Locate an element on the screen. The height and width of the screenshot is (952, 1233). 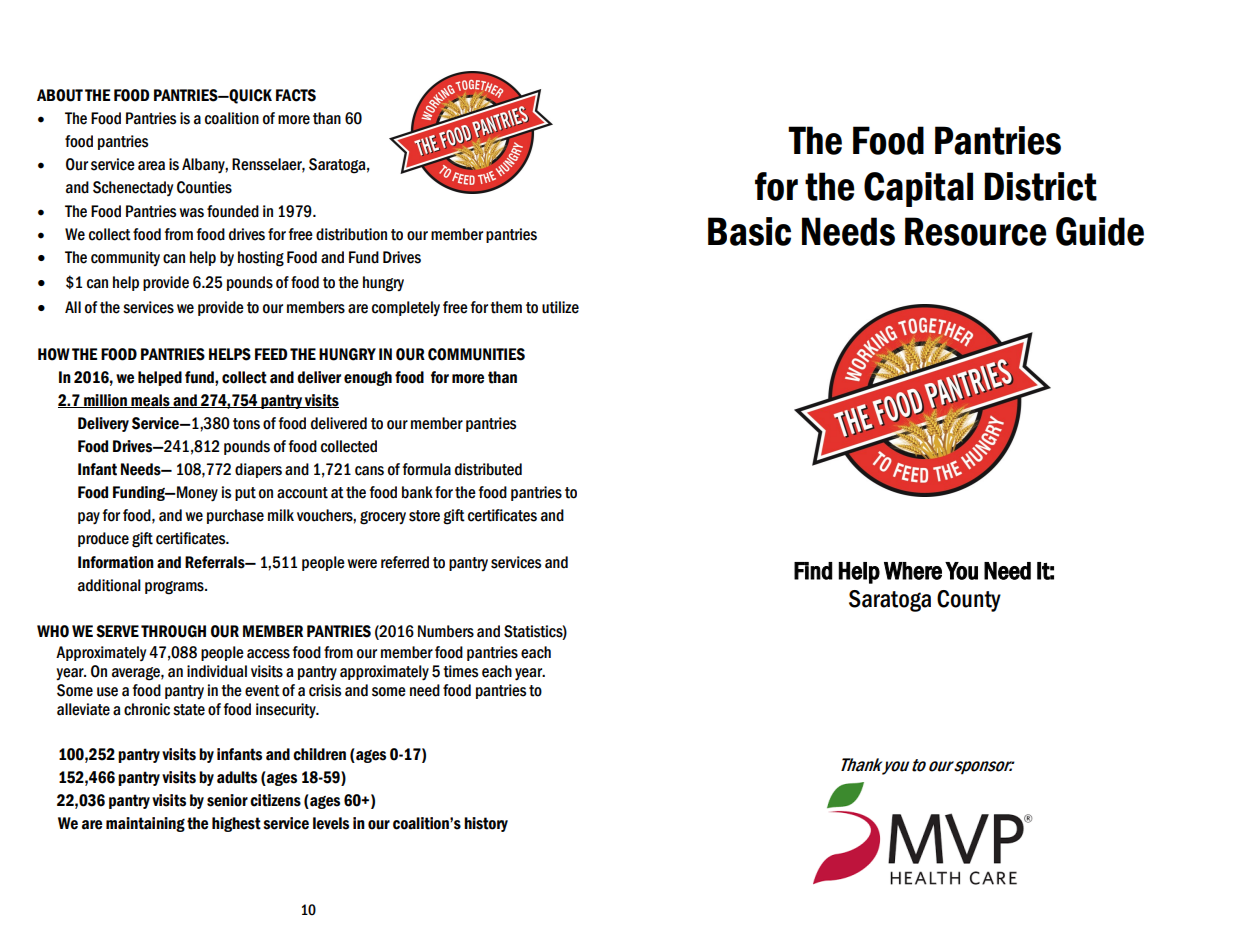
FACTS is located at coordinates (296, 95).
